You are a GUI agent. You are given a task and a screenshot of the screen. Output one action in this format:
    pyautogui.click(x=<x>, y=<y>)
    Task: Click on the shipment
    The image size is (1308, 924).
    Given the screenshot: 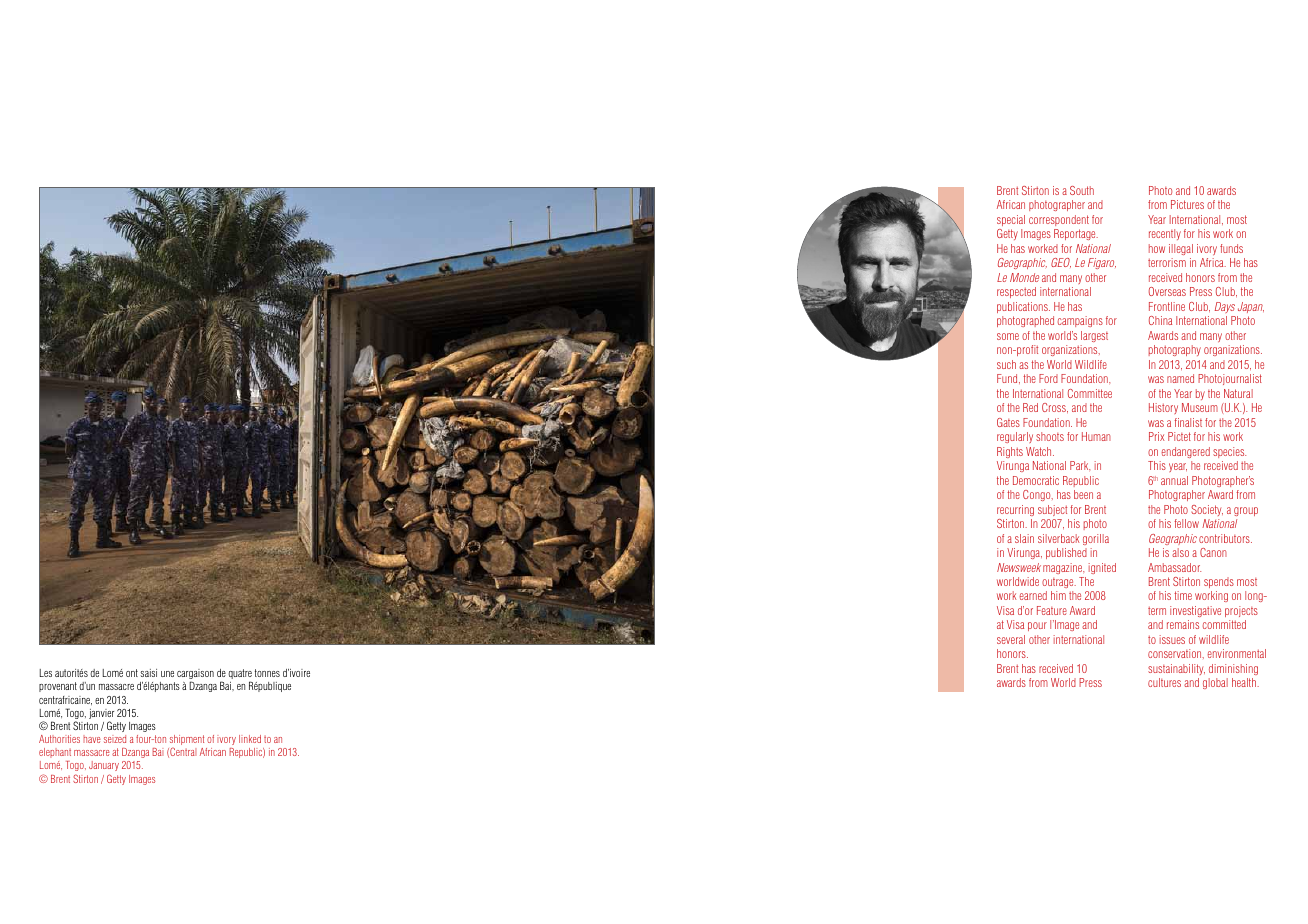 What is the action you would take?
    pyautogui.click(x=187, y=741)
